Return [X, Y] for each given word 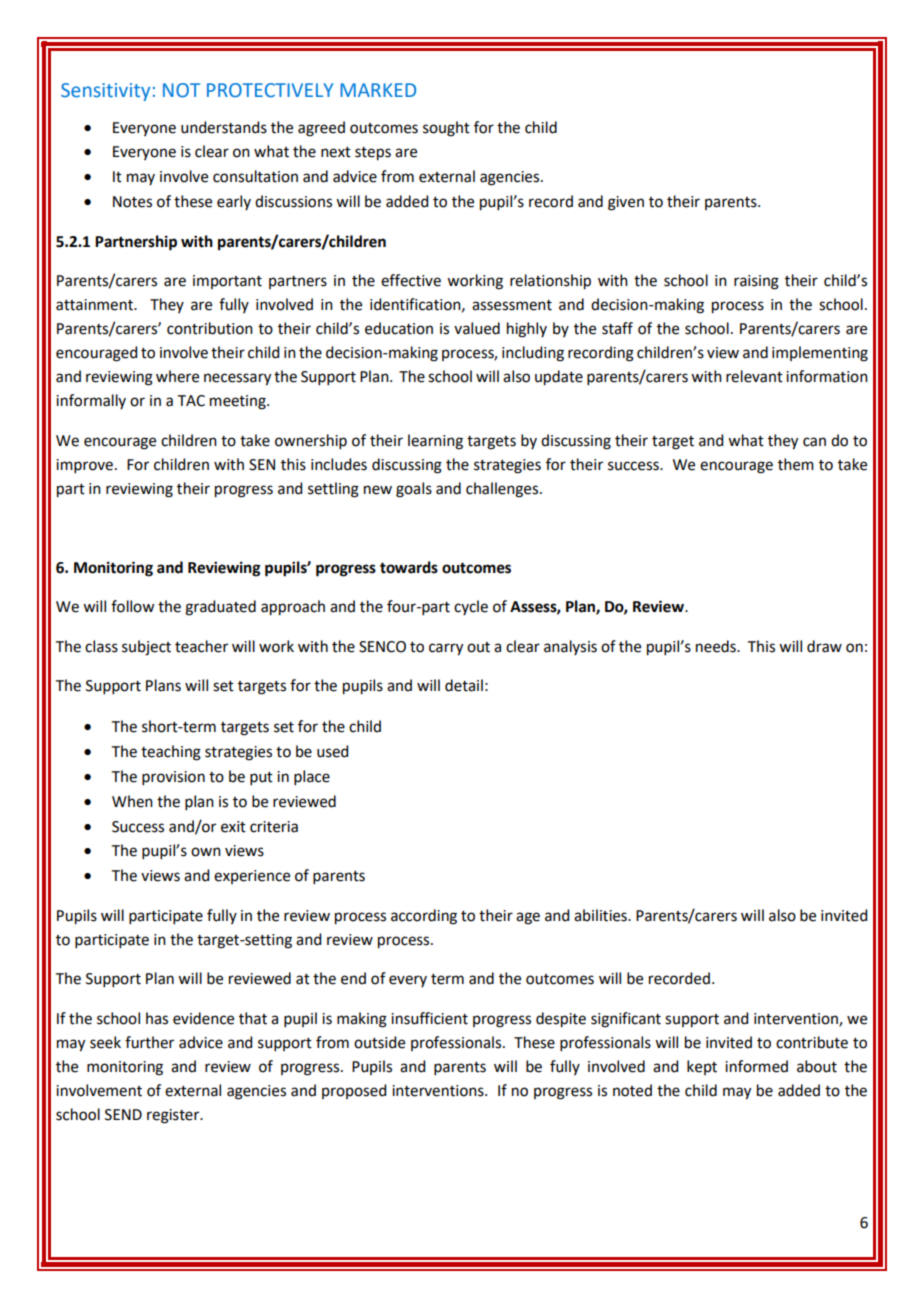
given [626, 203]
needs [717, 646]
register [174, 1116]
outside [379, 1042]
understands [224, 127]
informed [756, 1066]
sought [446, 129]
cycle [471, 607]
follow [132, 606]
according [424, 917]
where [177, 376]
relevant [754, 376]
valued [477, 328]
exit [233, 827]
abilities [601, 915]
